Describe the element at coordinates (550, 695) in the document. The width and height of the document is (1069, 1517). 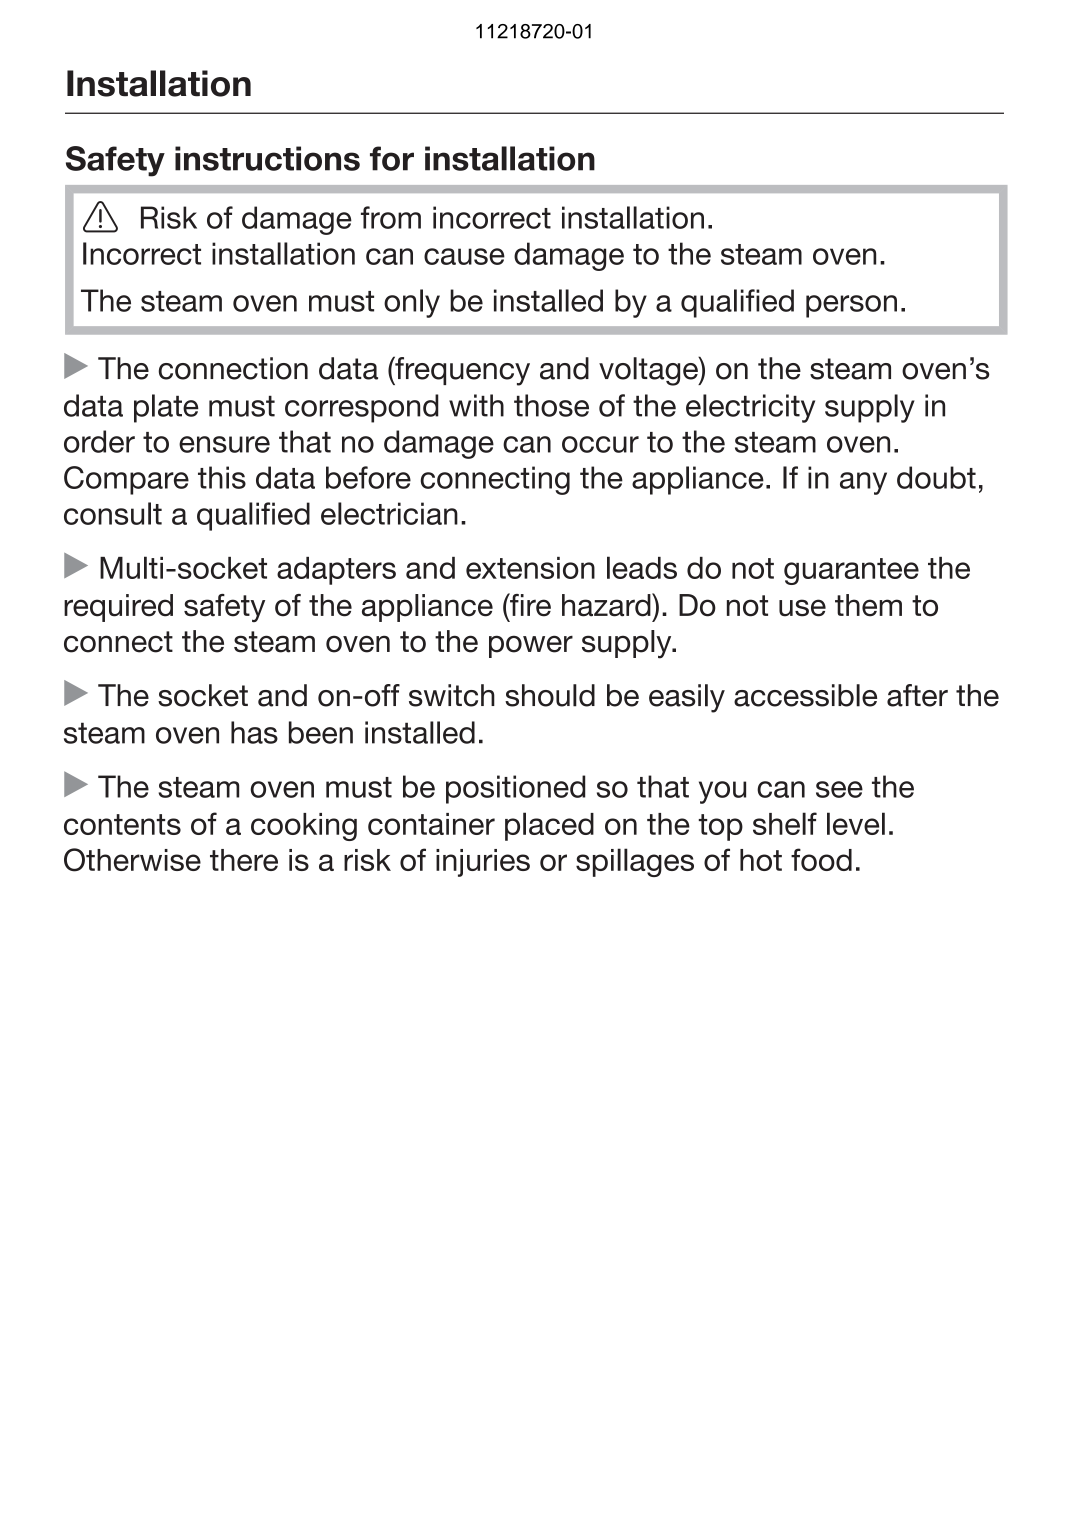
I see `should` at that location.
